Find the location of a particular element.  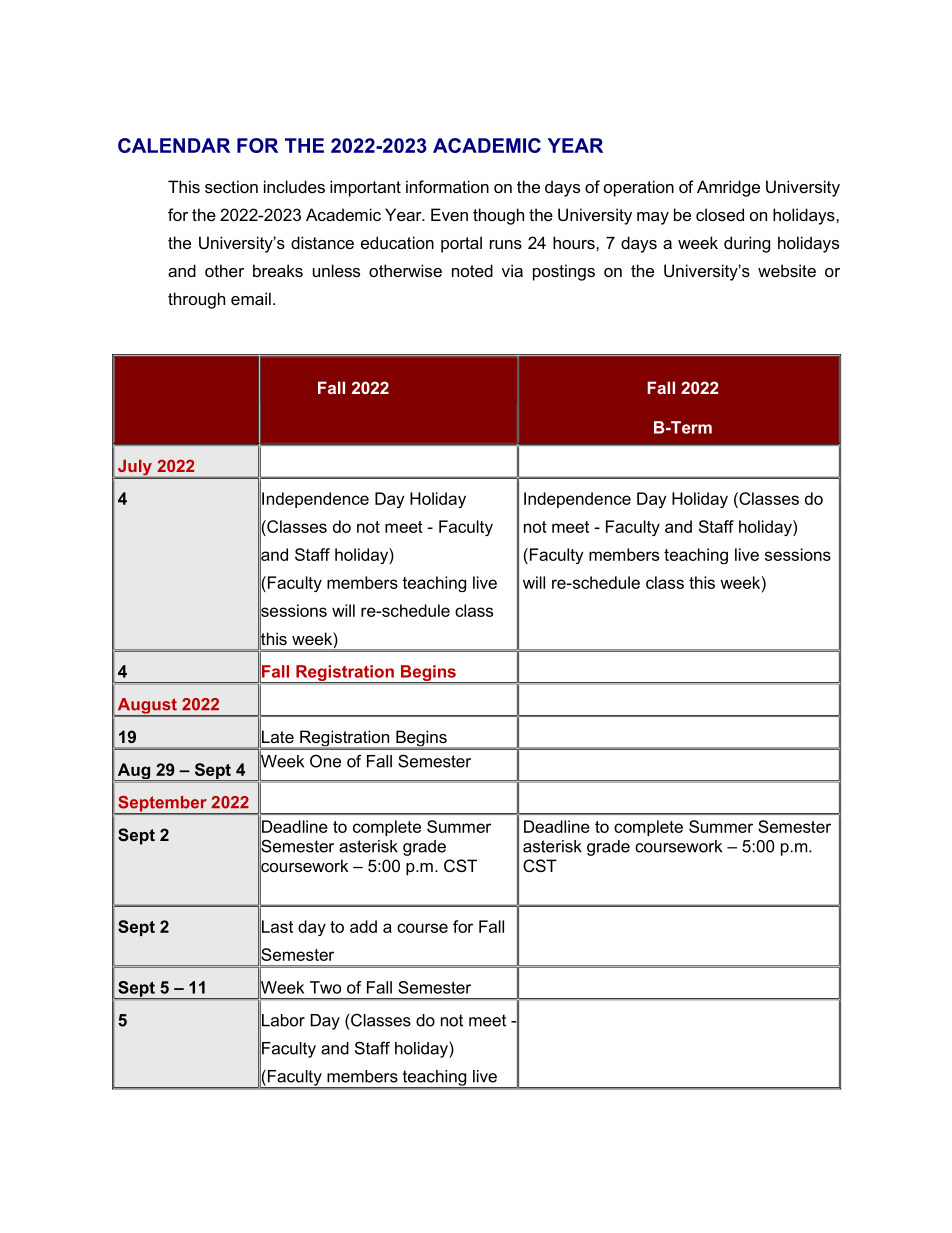

July is located at coordinates (135, 468).
